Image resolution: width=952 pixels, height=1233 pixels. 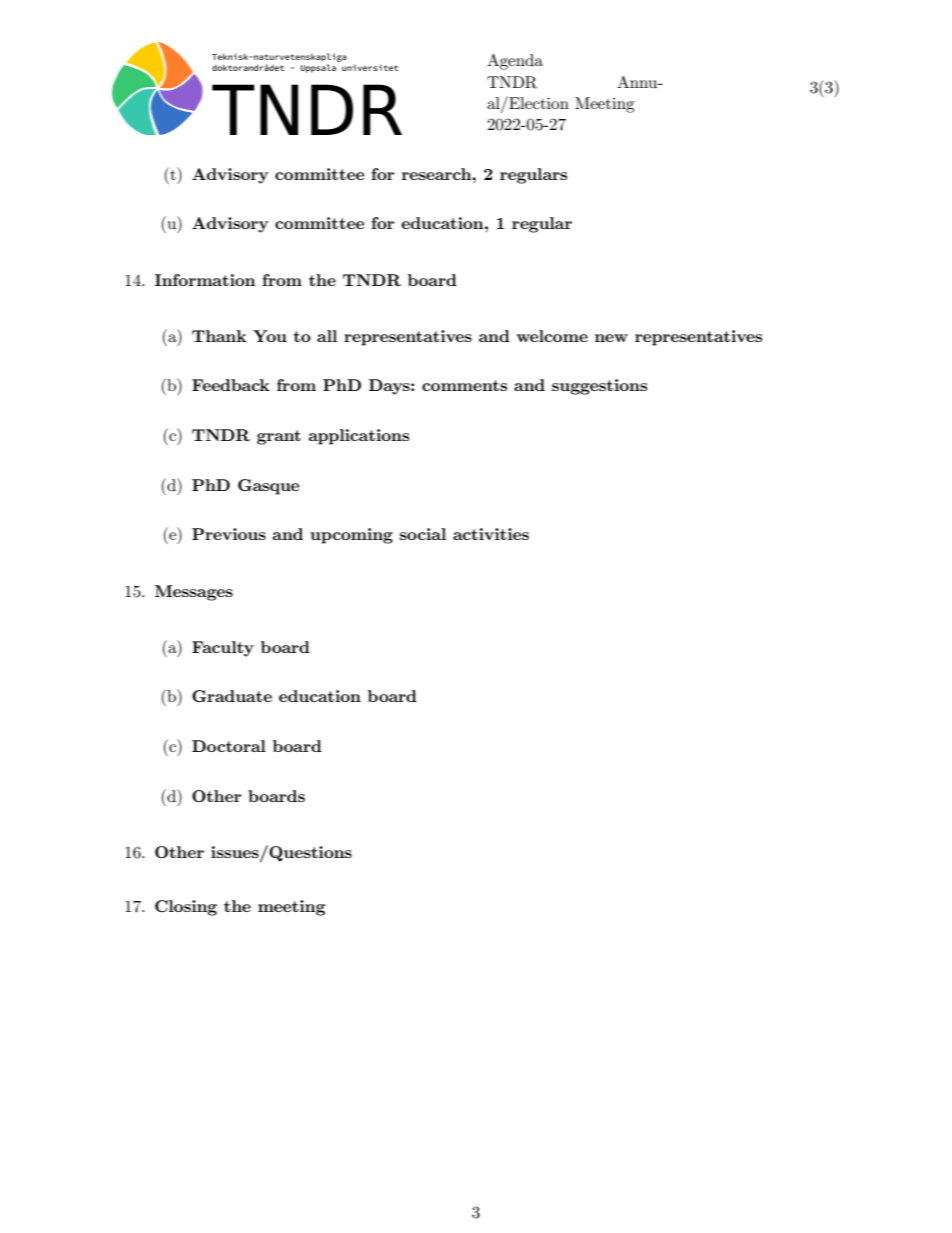 I want to click on Closing, so click(x=186, y=908).
